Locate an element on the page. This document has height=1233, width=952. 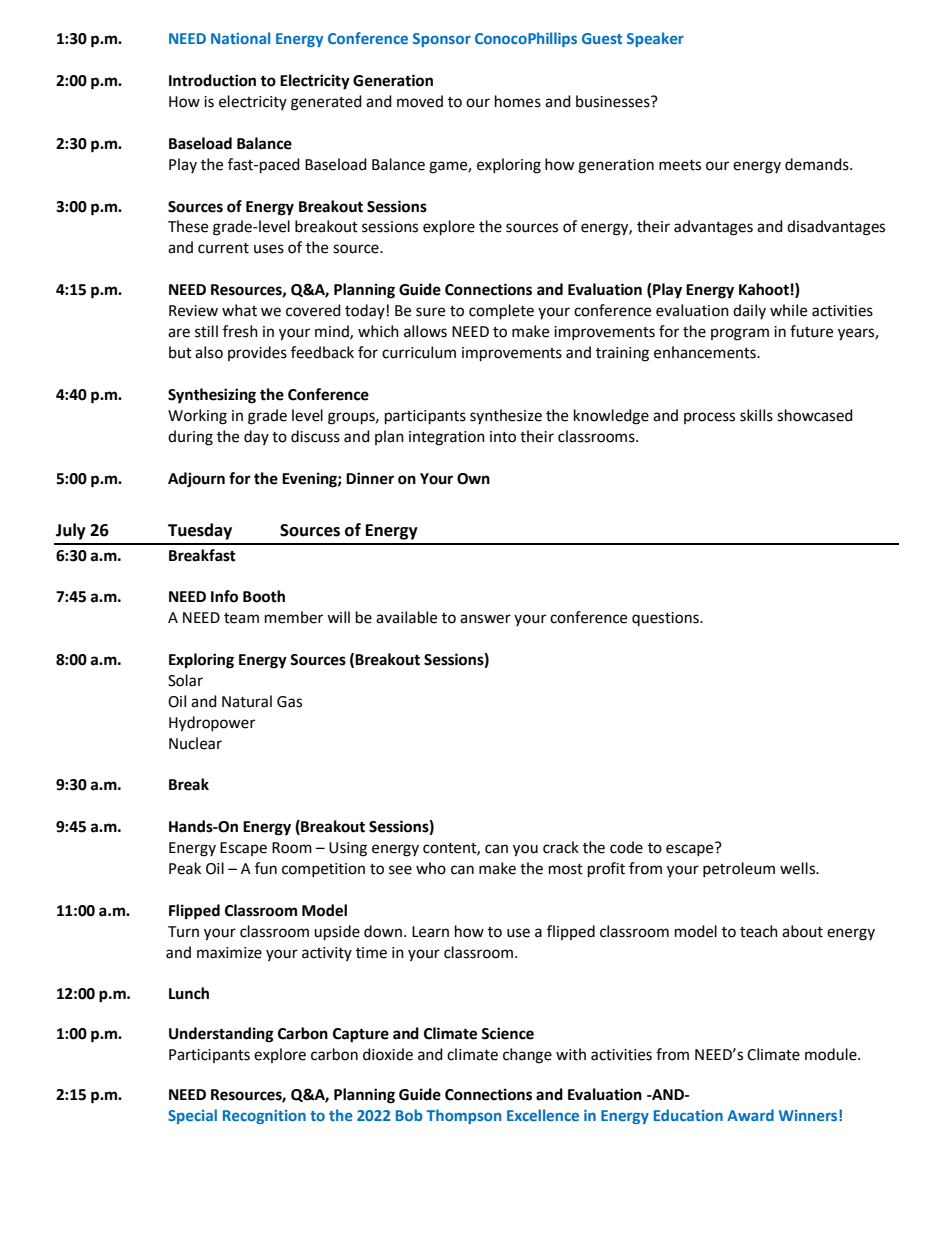
answer is located at coordinates (485, 619).
